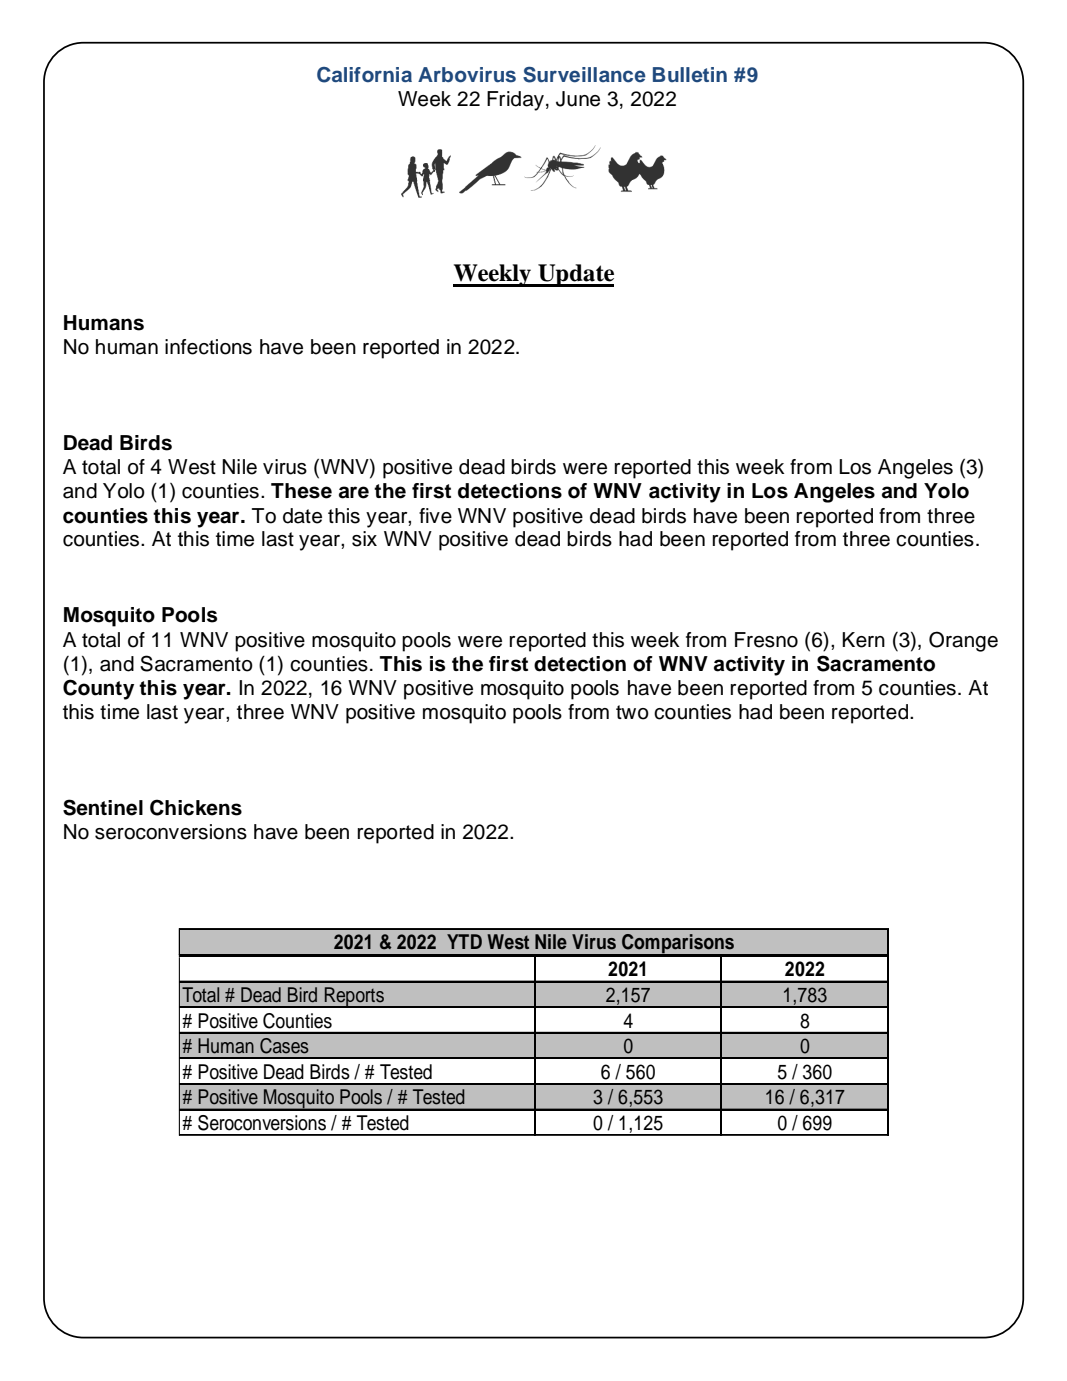 This page has height=1381, width=1067. Describe the element at coordinates (435, 516) in the page. I see `five` at that location.
